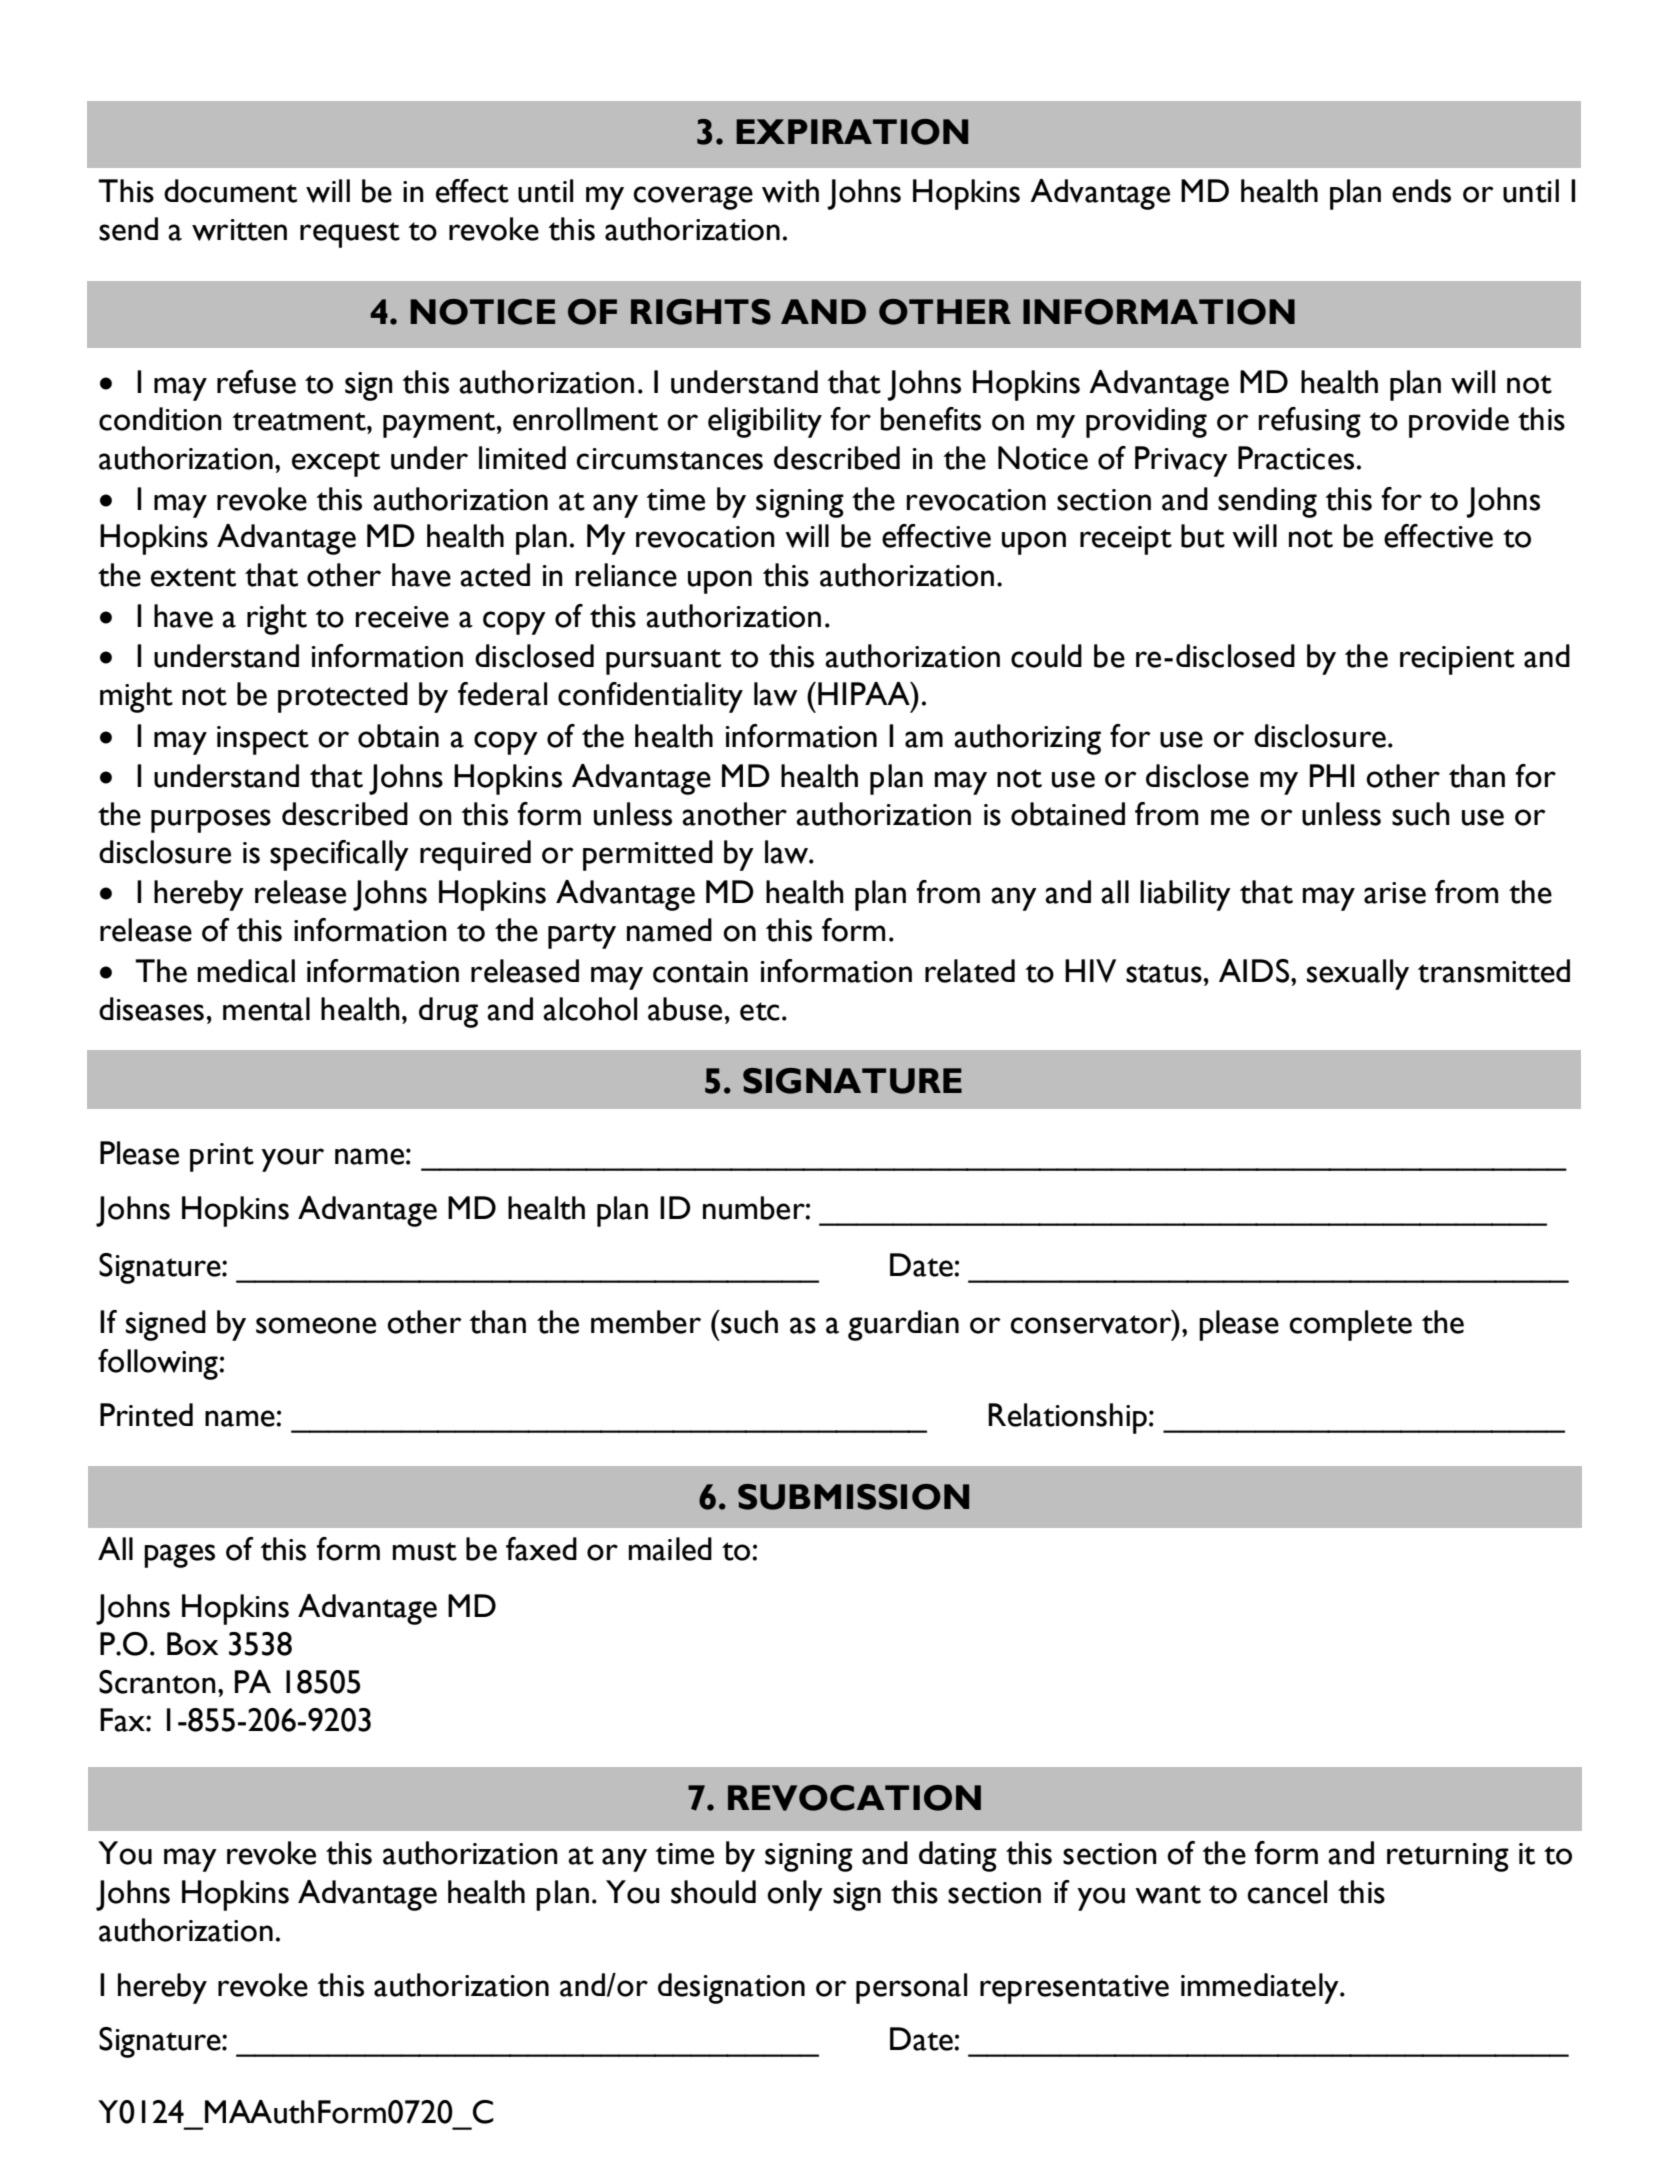 The height and width of the page is (2169, 1676). Describe the element at coordinates (760, 1011) in the page. I see `etc` at that location.
